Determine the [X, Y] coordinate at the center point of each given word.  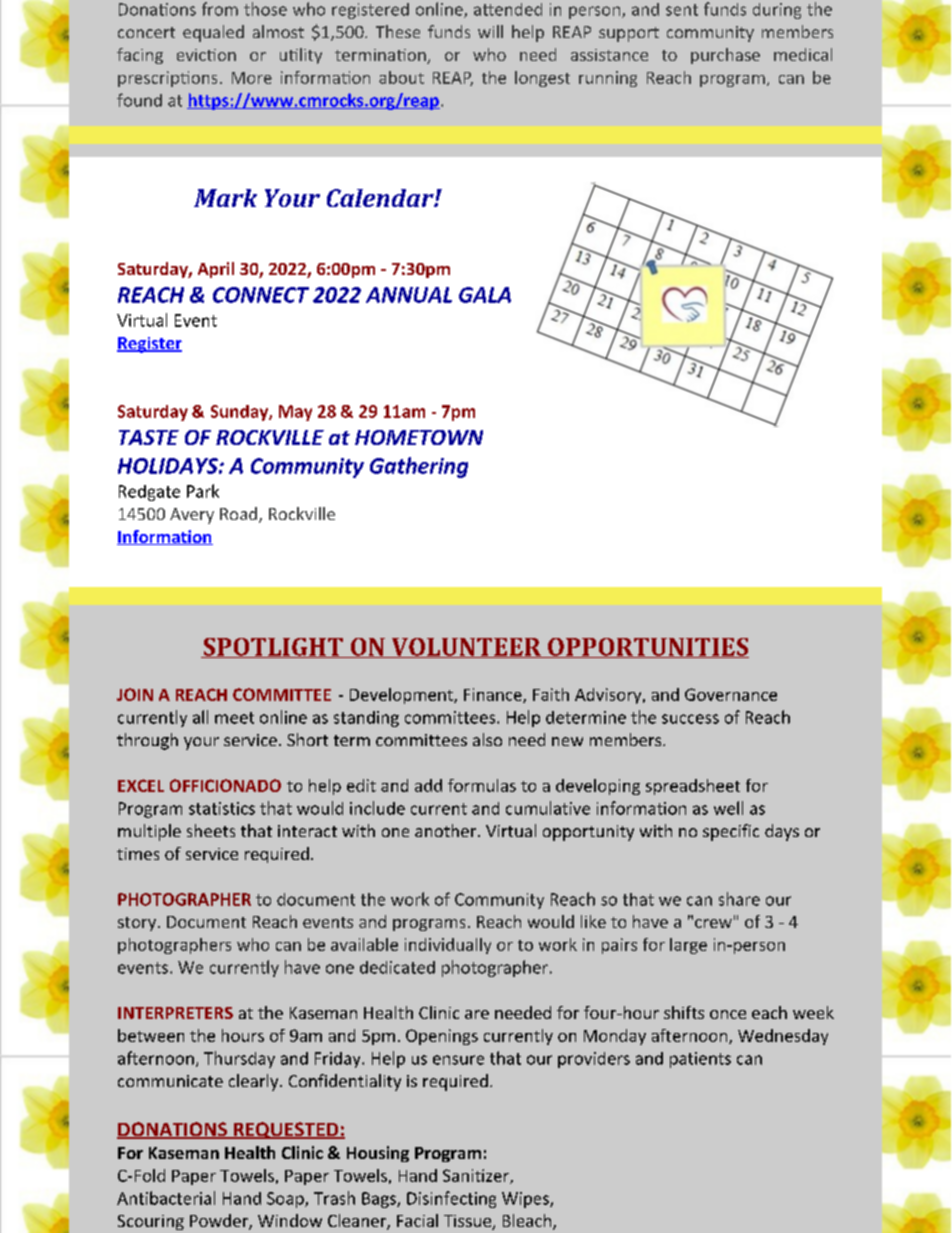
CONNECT [261, 295]
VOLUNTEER [466, 648]
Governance [731, 694]
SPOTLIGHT [273, 648]
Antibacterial [166, 1198]
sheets [211, 830]
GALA [485, 295]
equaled [213, 33]
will [490, 31]
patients [700, 1060]
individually [448, 946]
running [608, 79]
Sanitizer [477, 1176]
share [739, 899]
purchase [725, 56]
